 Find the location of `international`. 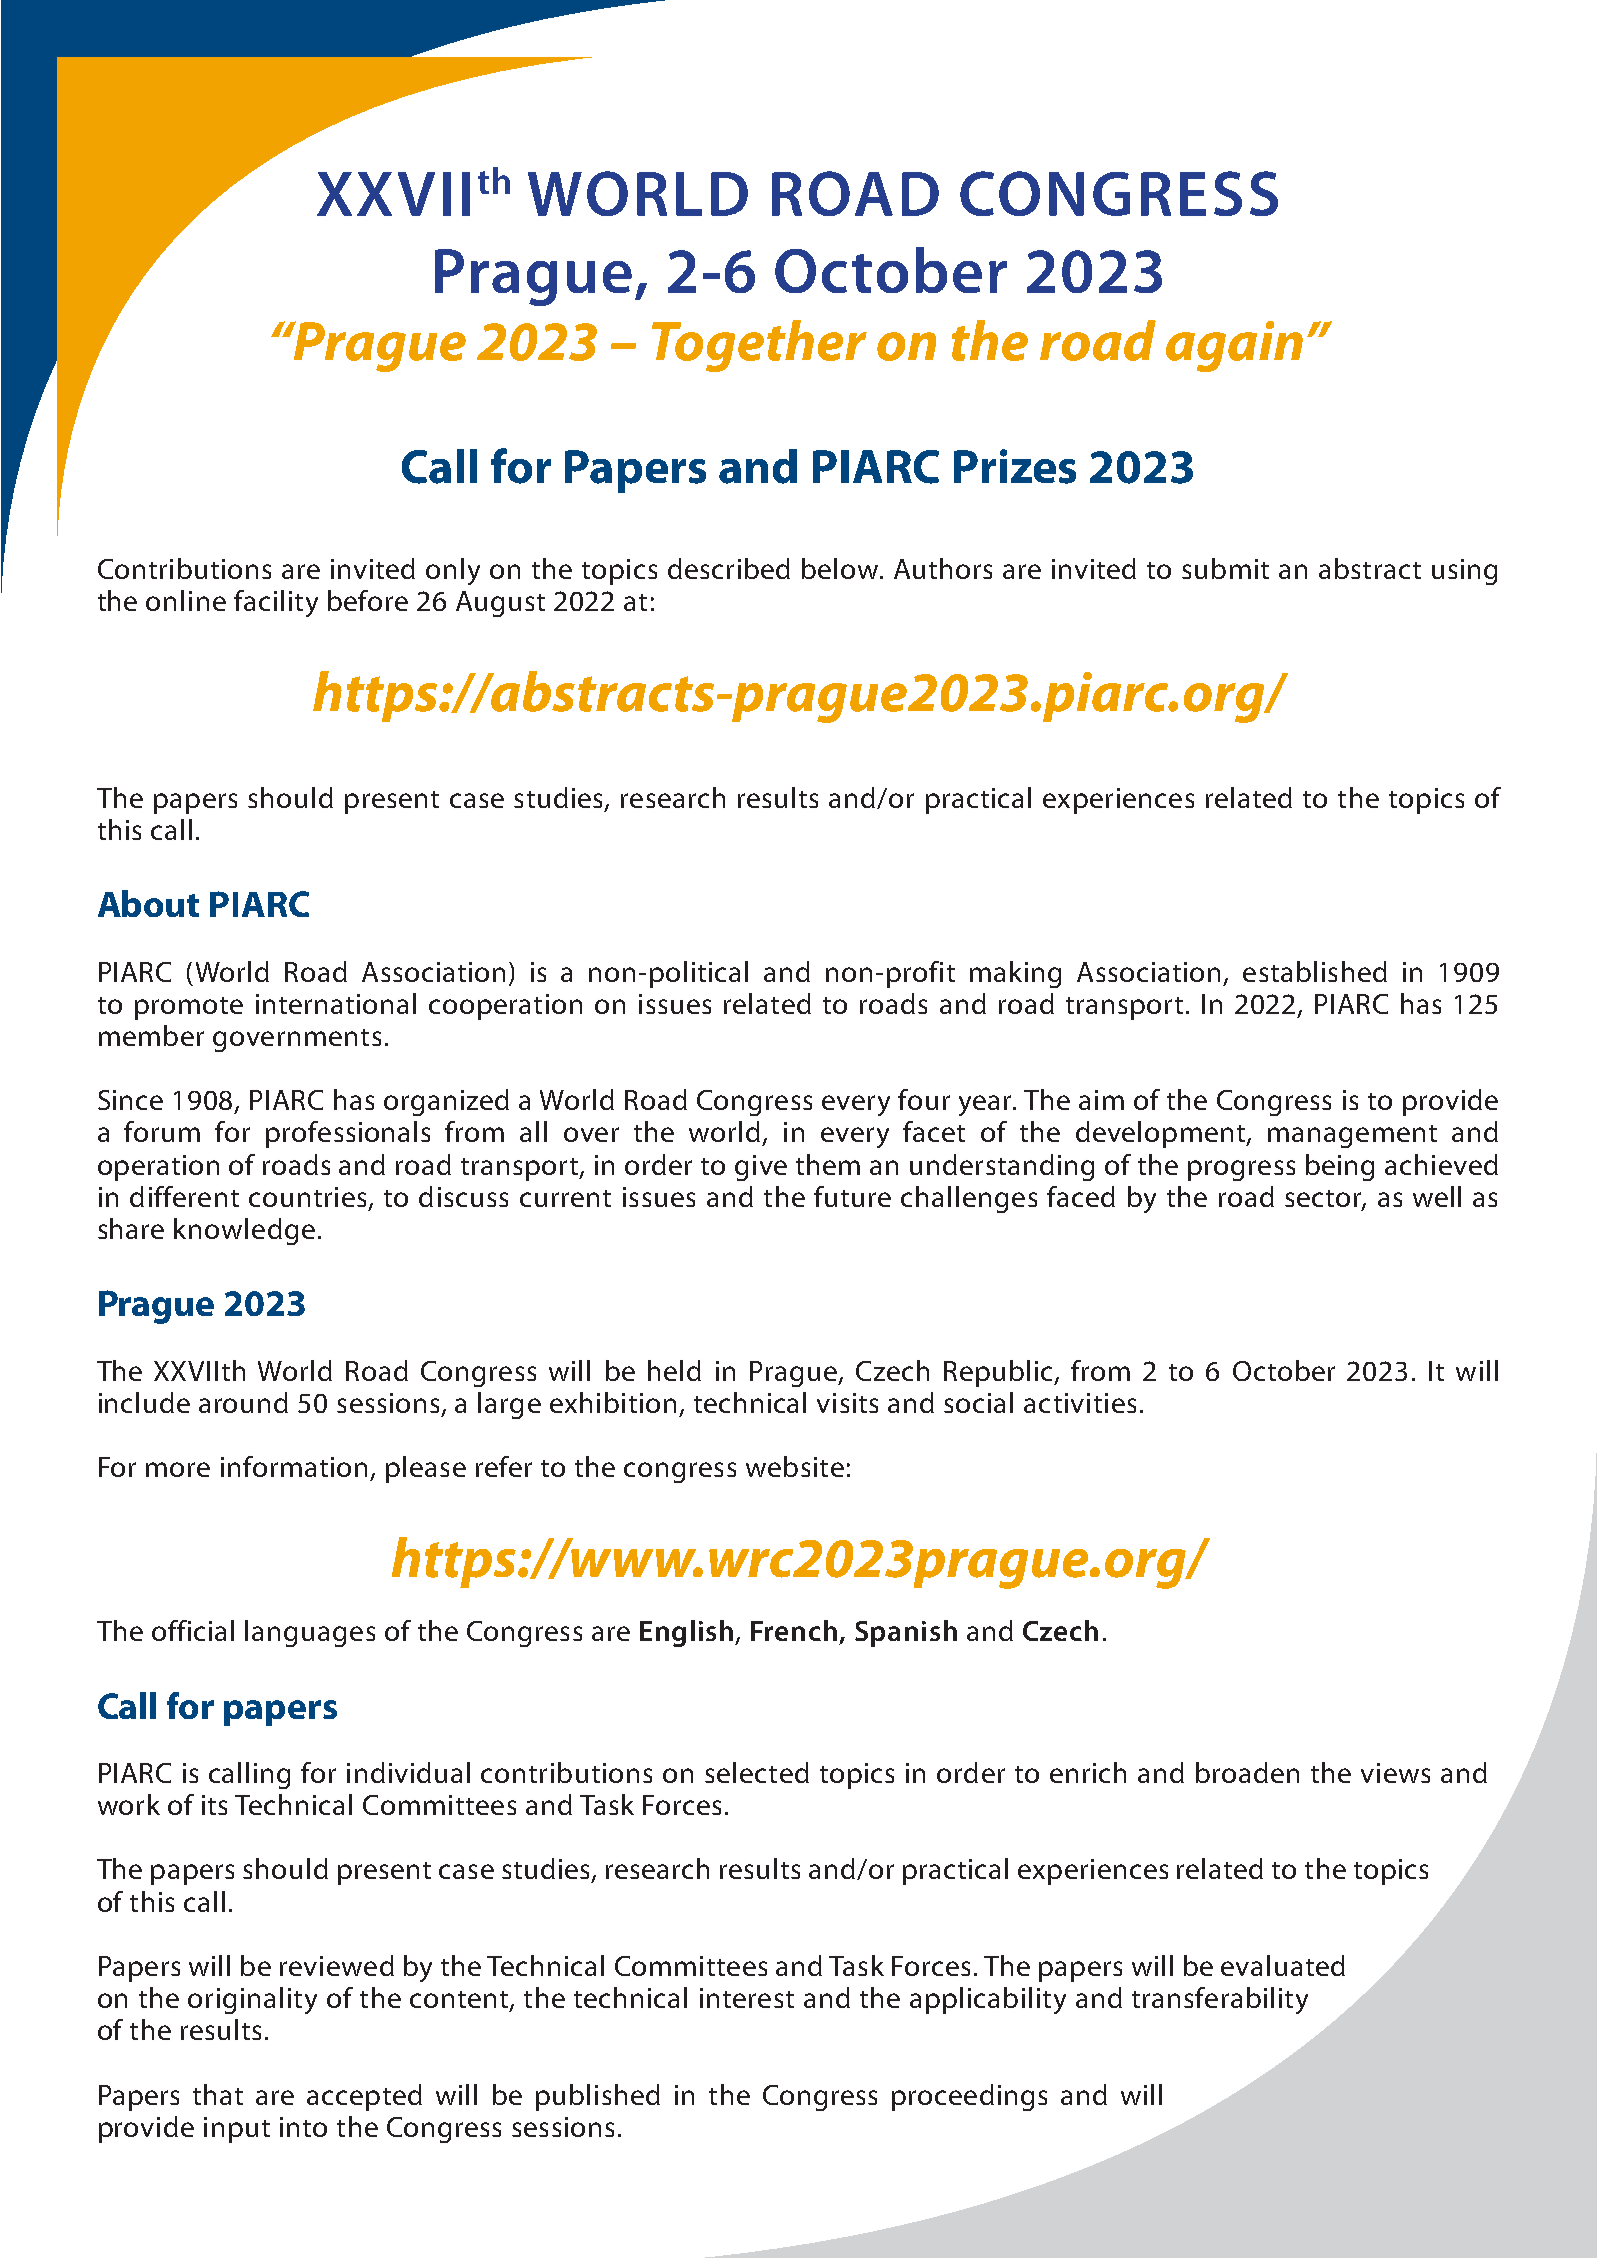

international is located at coordinates (336, 1003).
